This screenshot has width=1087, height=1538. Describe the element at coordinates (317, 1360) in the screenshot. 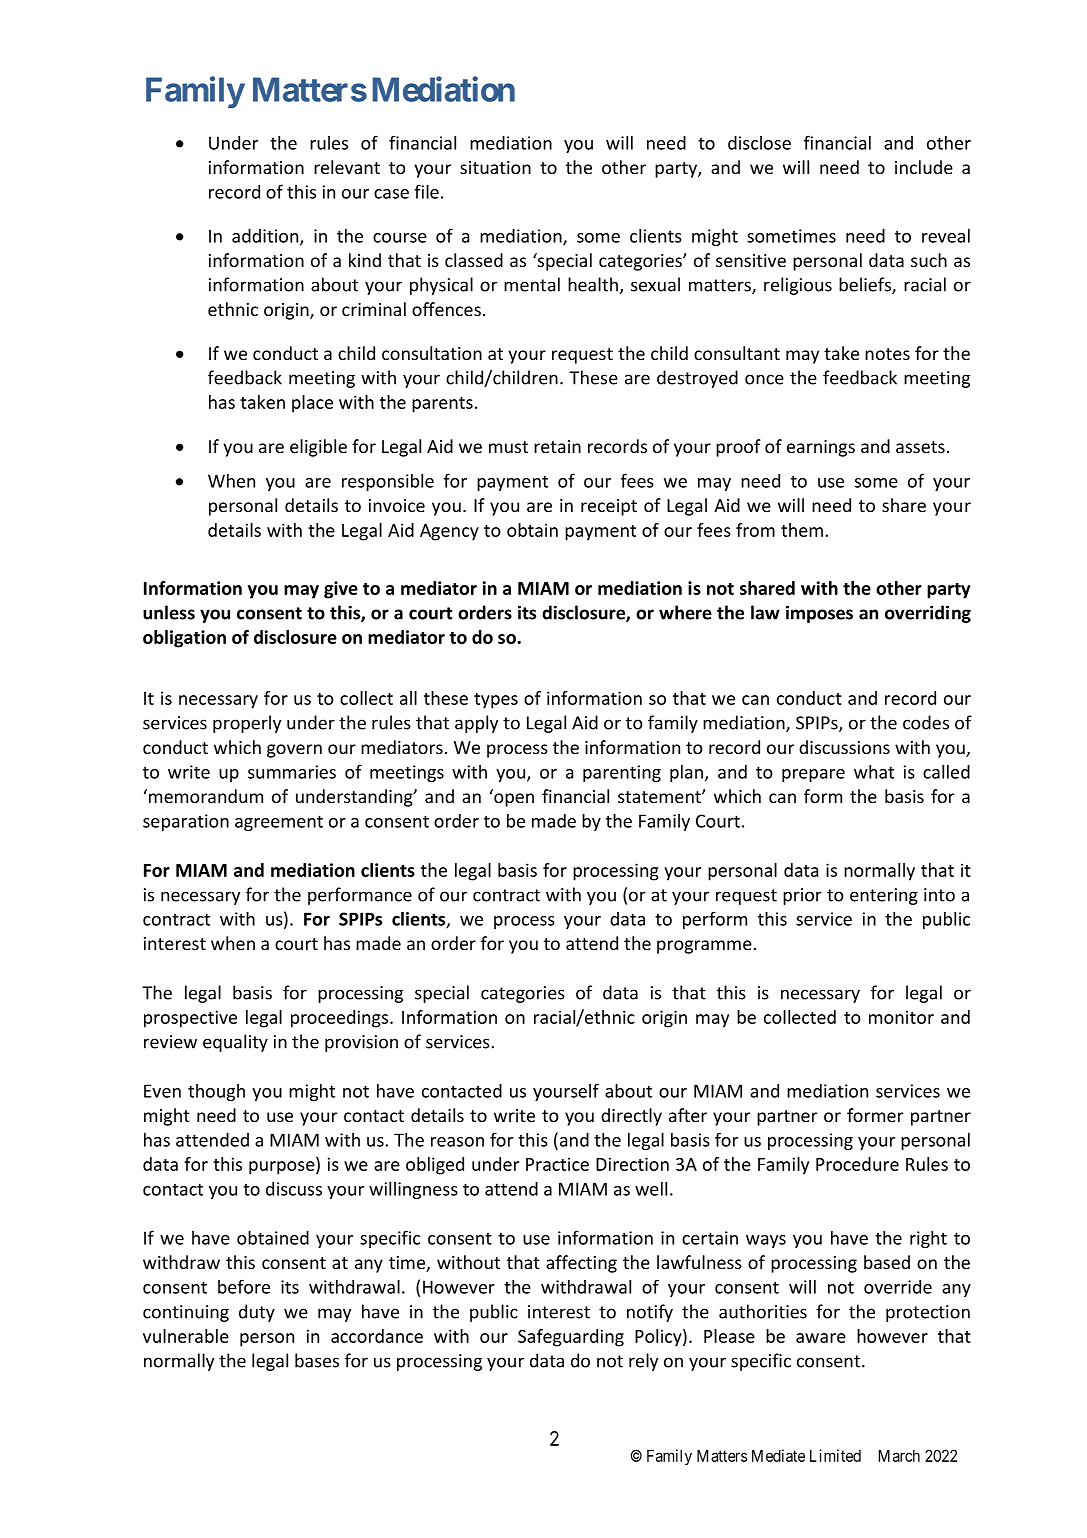

I see `bases` at that location.
